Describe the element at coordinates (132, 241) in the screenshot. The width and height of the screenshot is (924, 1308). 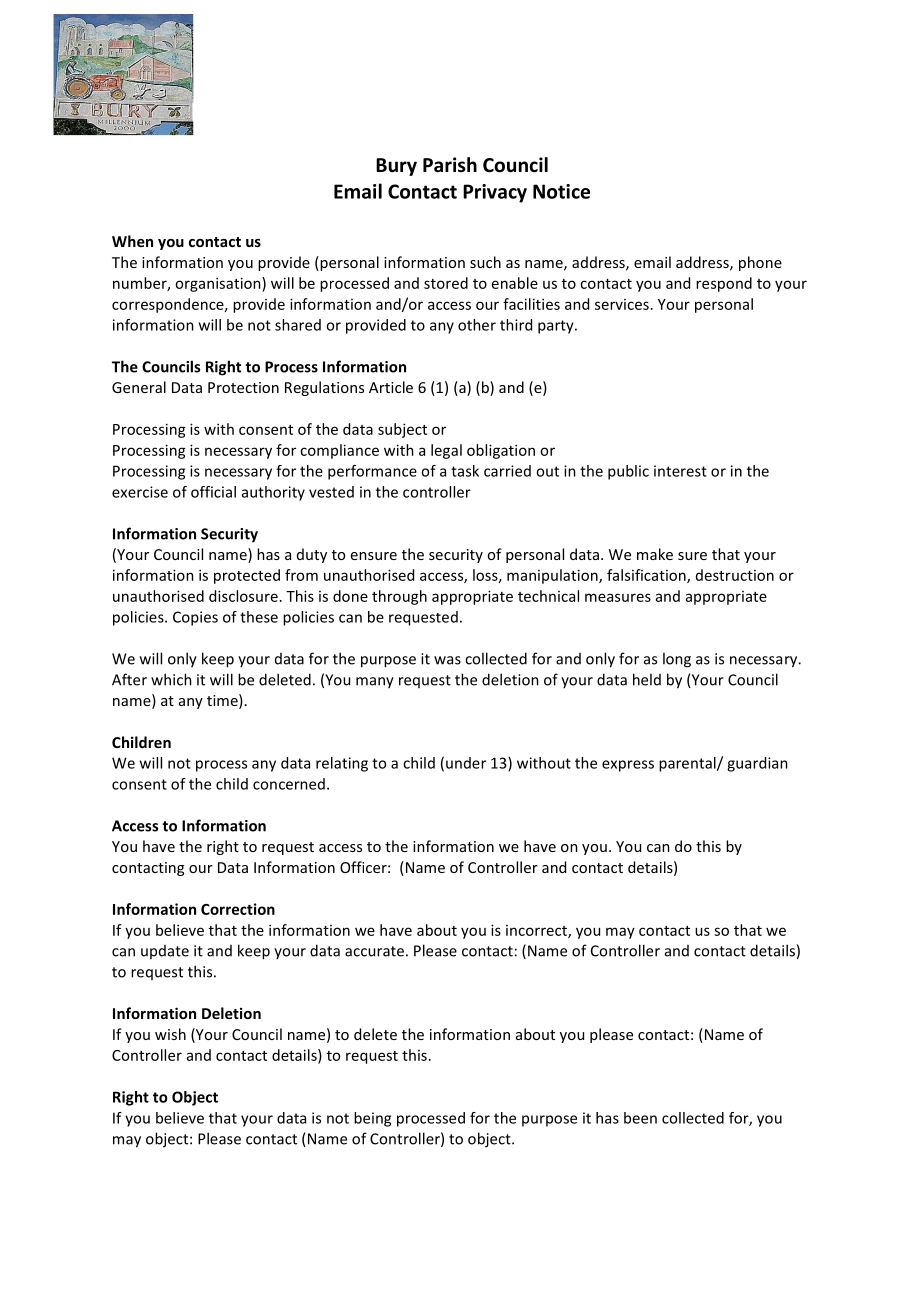
I see `When` at that location.
